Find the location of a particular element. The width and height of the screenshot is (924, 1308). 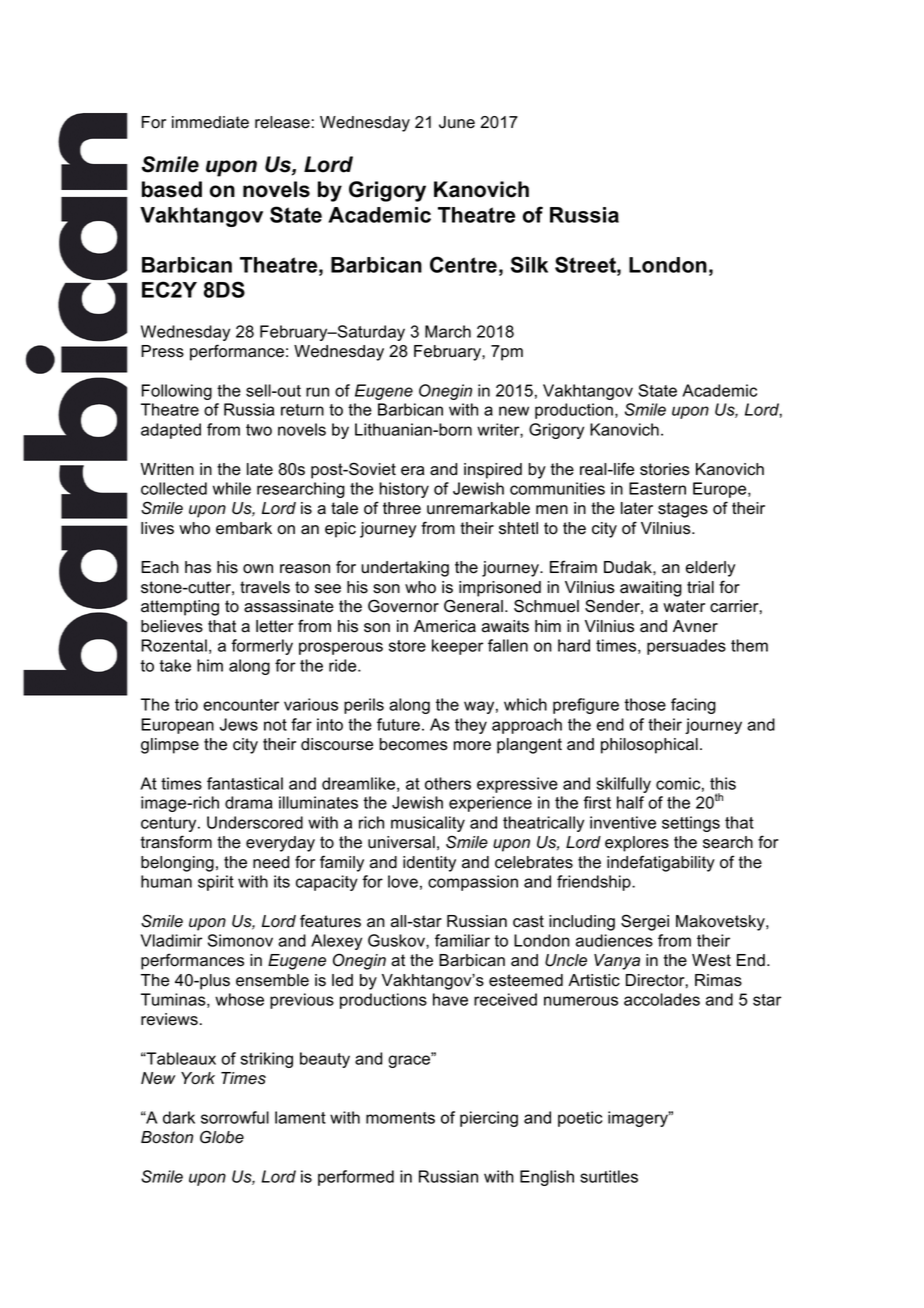

Jews is located at coordinates (239, 724).
